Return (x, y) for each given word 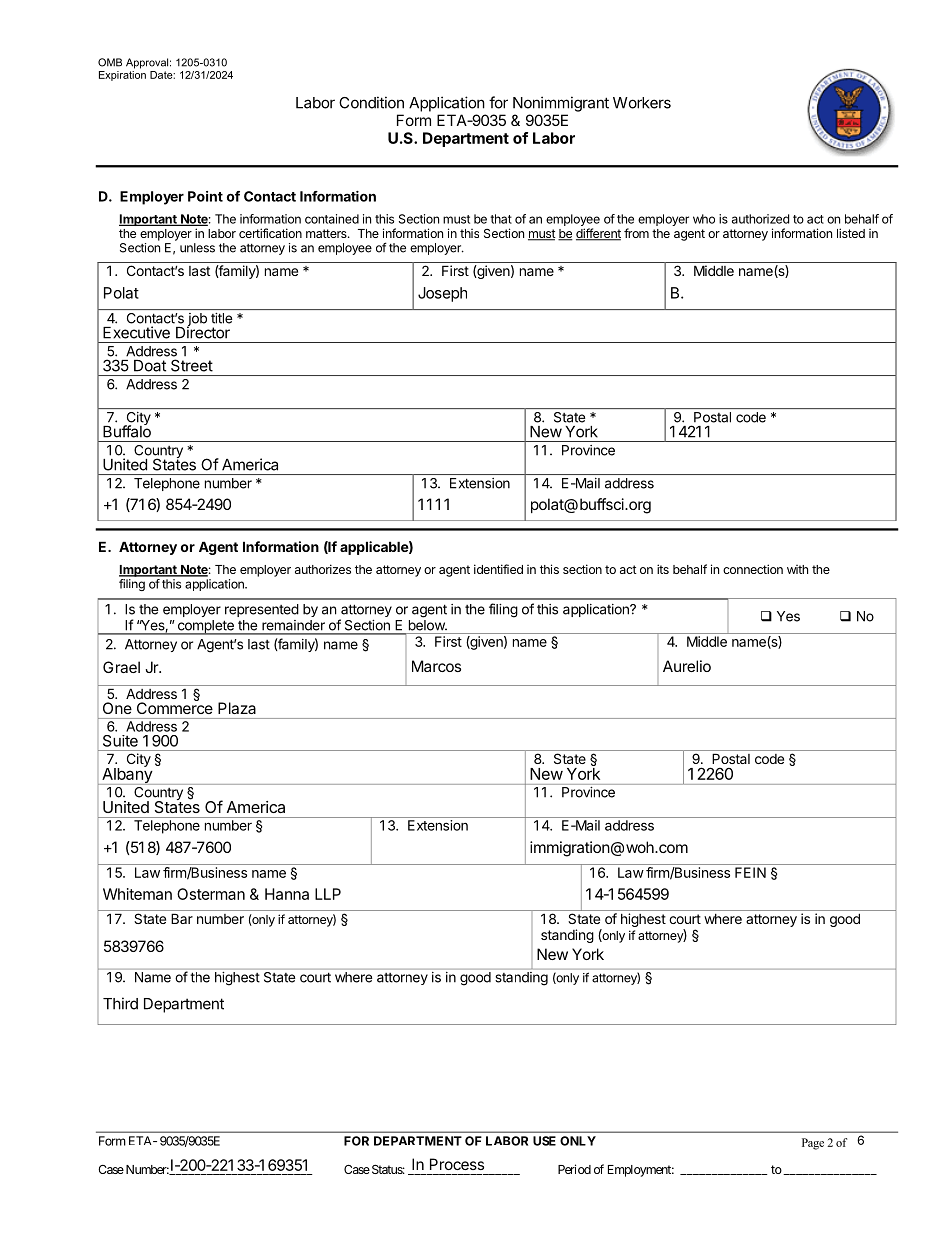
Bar (182, 918)
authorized (760, 219)
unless (197, 248)
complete (205, 627)
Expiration (122, 74)
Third (120, 1003)
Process (457, 1164)
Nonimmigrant (561, 104)
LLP (328, 894)
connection (753, 569)
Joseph (442, 294)
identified (498, 569)
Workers (642, 103)
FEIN (750, 872)
